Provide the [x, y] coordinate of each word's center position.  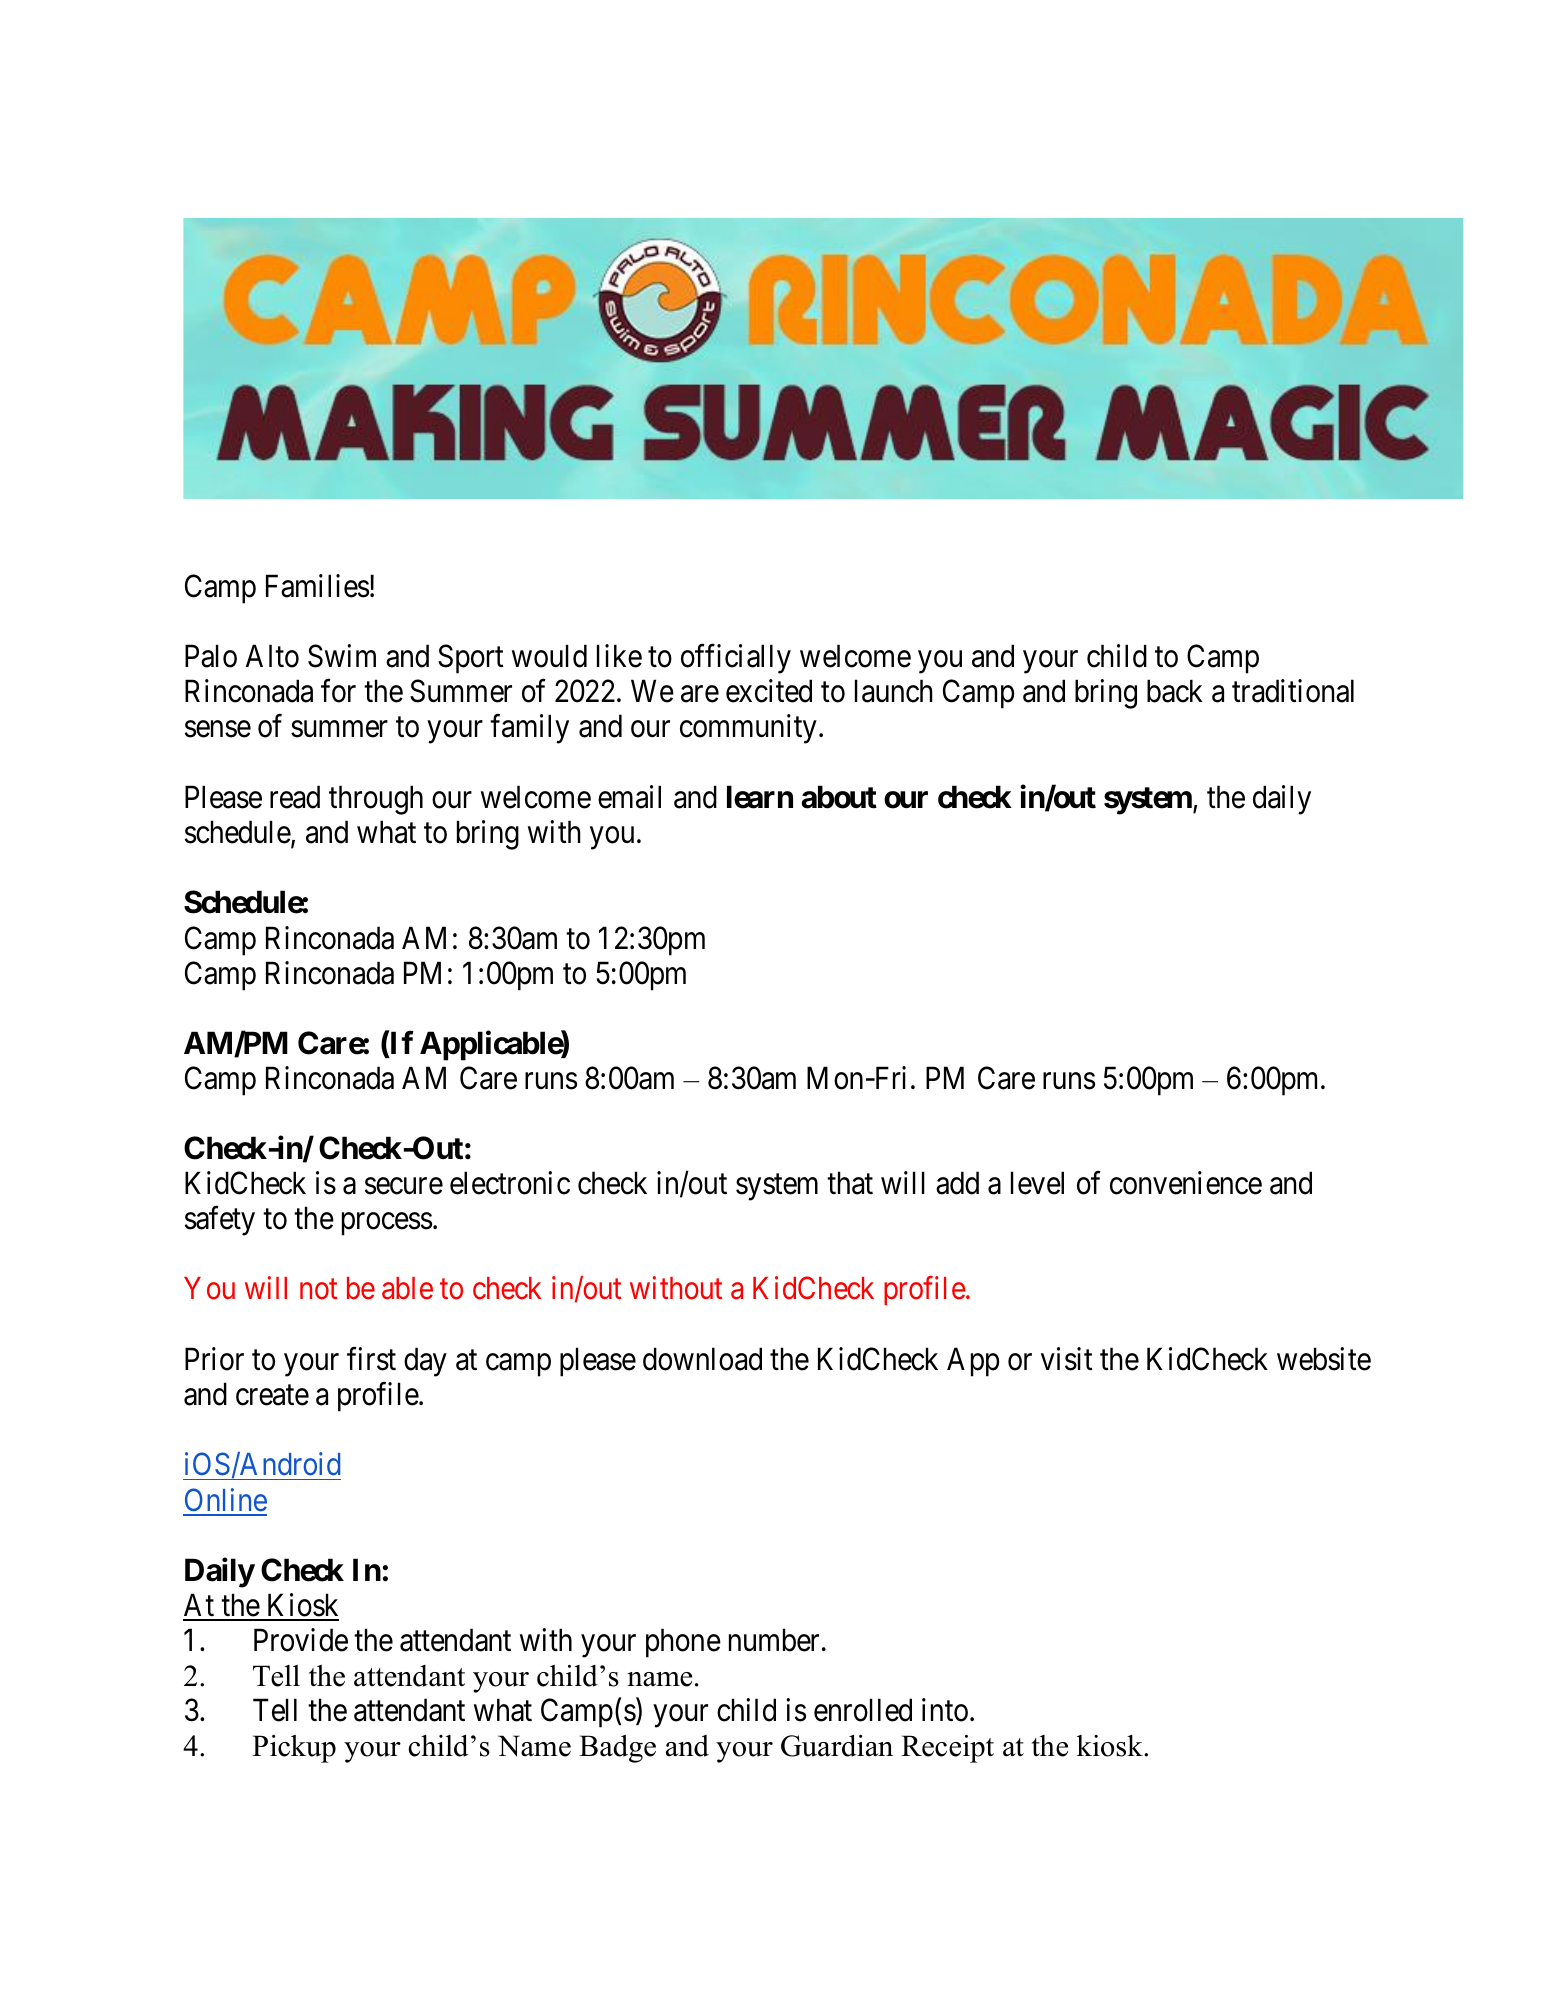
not [318, 1290]
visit [1067, 1359]
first [371, 1359]
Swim [342, 656]
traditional [1293, 691]
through [376, 800]
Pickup [294, 1749]
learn [760, 797]
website [1324, 1359]
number [774, 1640]
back [1174, 691]
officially [736, 659]
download [702, 1359]
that [850, 1183]
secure [404, 1186]
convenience [1186, 1183]
